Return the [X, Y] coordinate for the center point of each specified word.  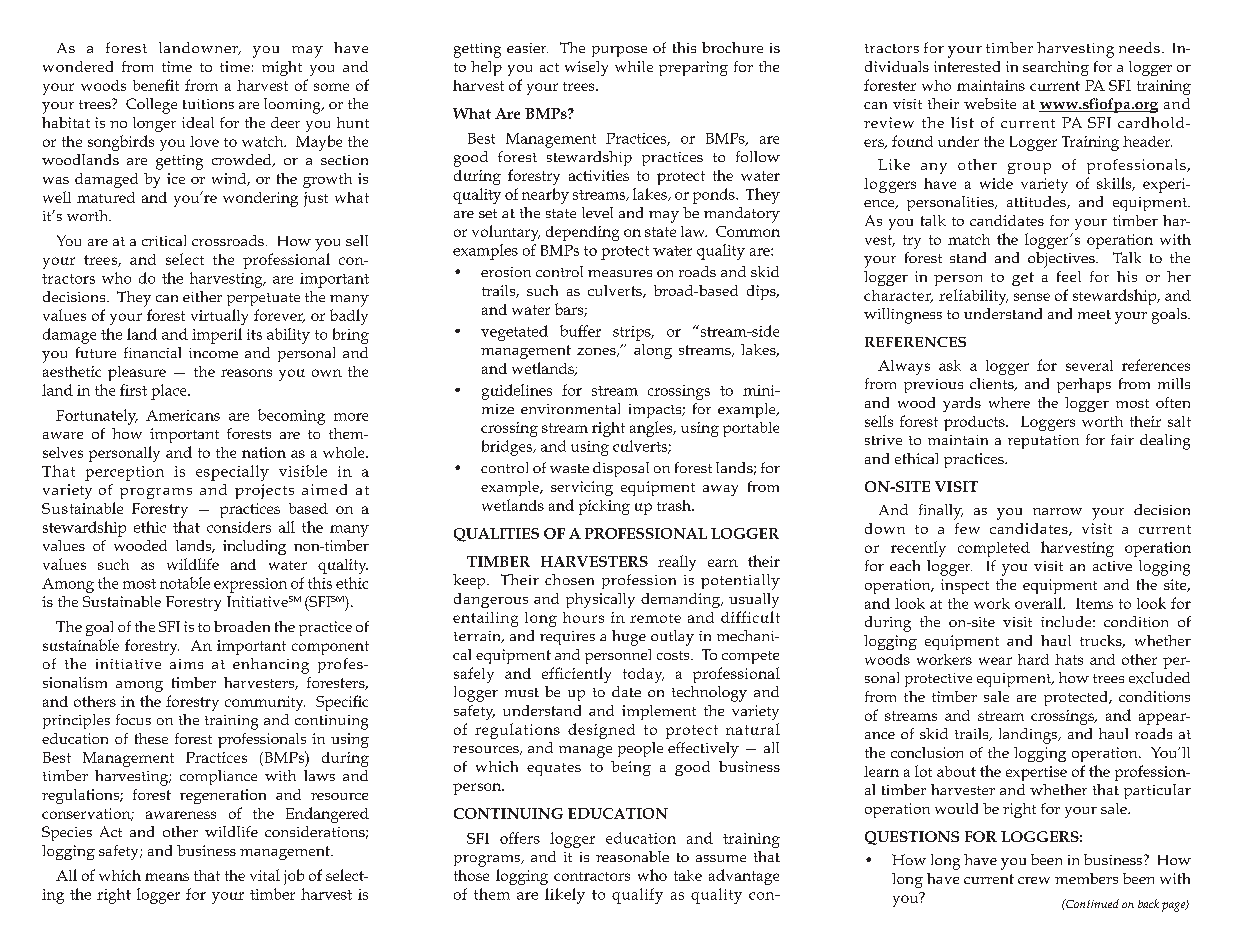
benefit [156, 85]
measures [620, 273]
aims [186, 664]
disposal [621, 469]
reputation [1043, 442]
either [202, 296]
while [634, 66]
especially [232, 473]
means [167, 877]
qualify [637, 896]
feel [1069, 276]
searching [1056, 68]
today [643, 675]
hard [1033, 659]
